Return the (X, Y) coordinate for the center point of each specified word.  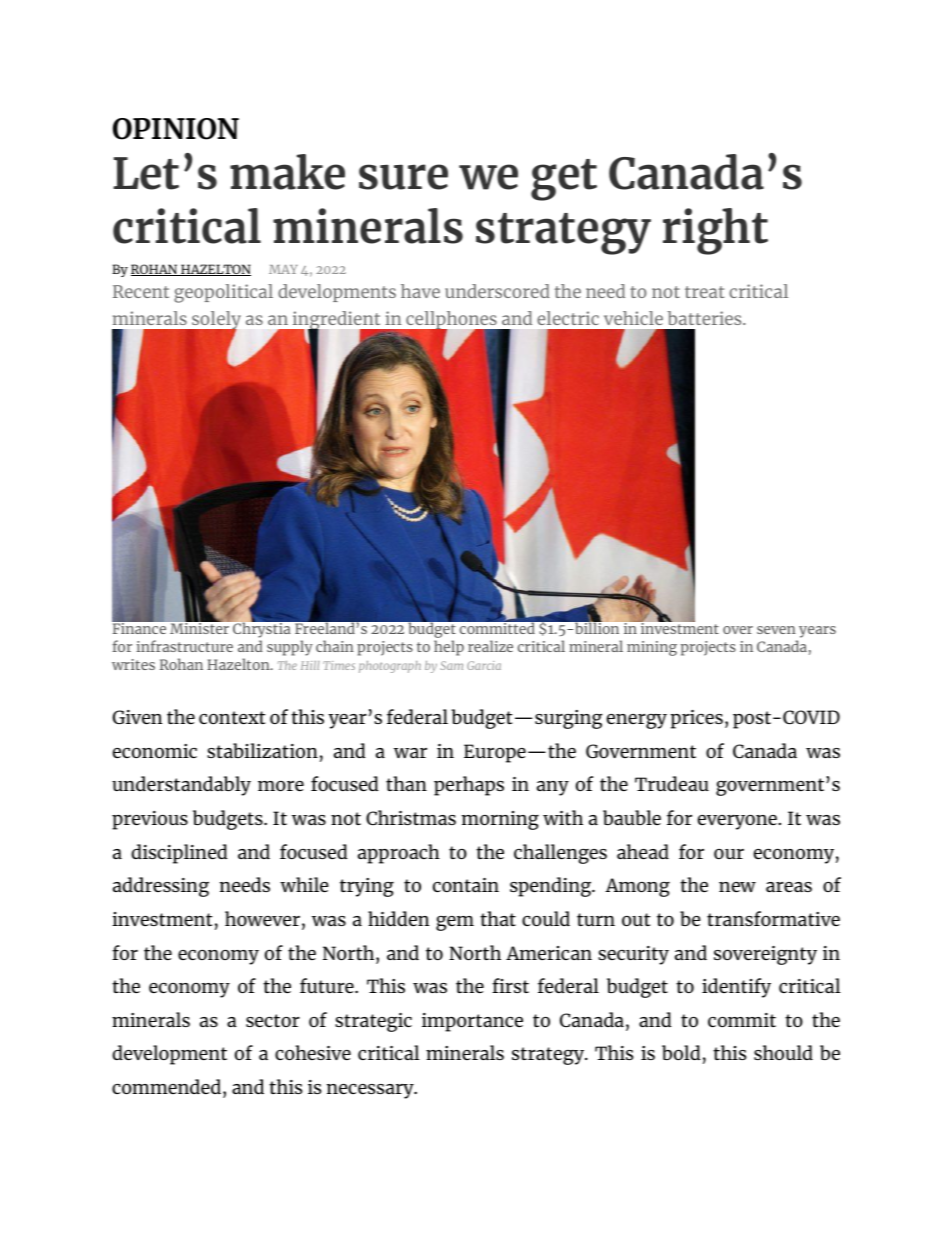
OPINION (176, 129)
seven (776, 630)
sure (403, 177)
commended (166, 1086)
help (449, 648)
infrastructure (184, 646)
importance (472, 1022)
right (715, 231)
